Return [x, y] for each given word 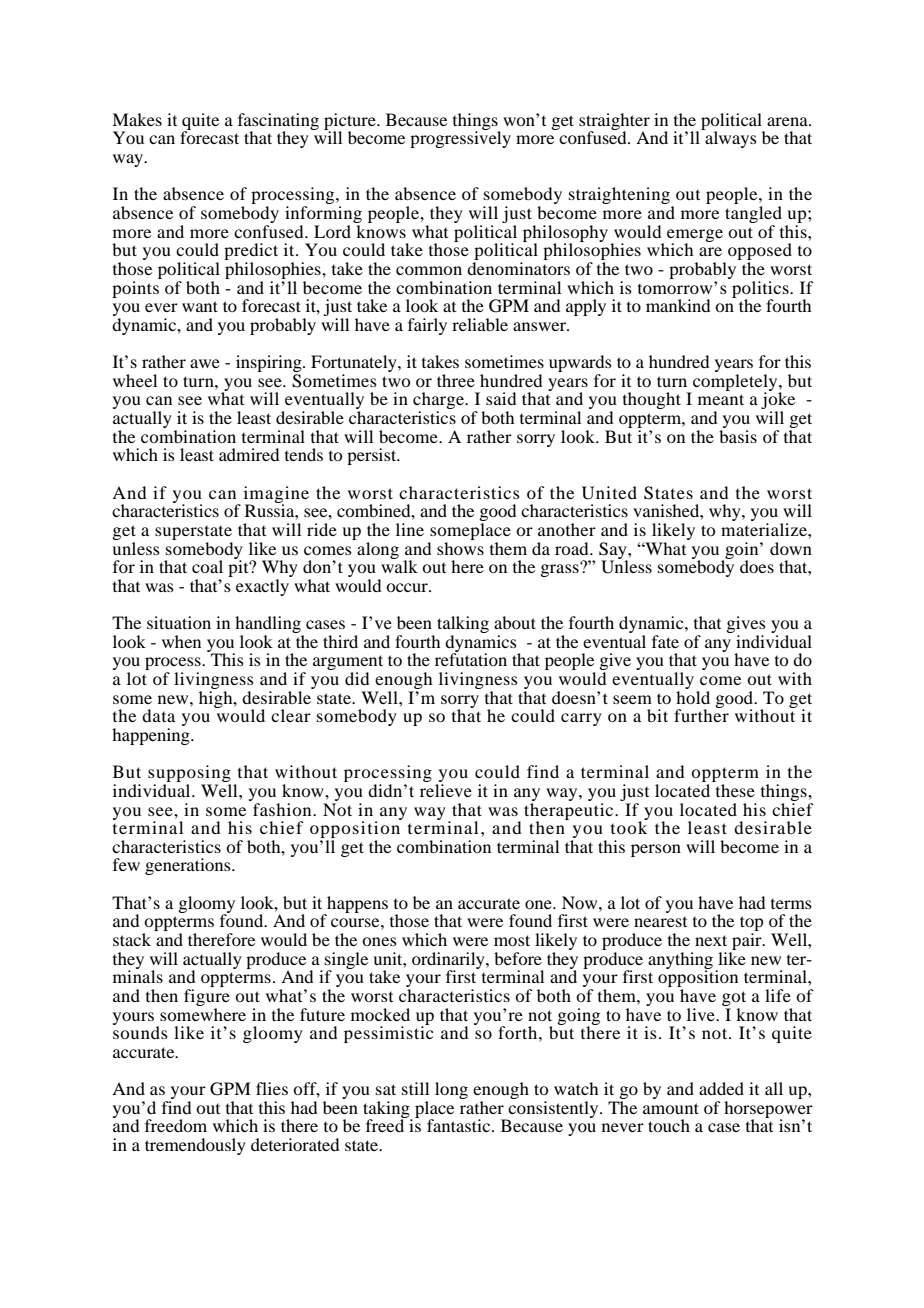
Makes [137, 119]
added [721, 1088]
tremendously [195, 1146]
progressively [460, 138]
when [181, 641]
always [730, 138]
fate [665, 641]
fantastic [460, 1125]
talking [463, 626]
